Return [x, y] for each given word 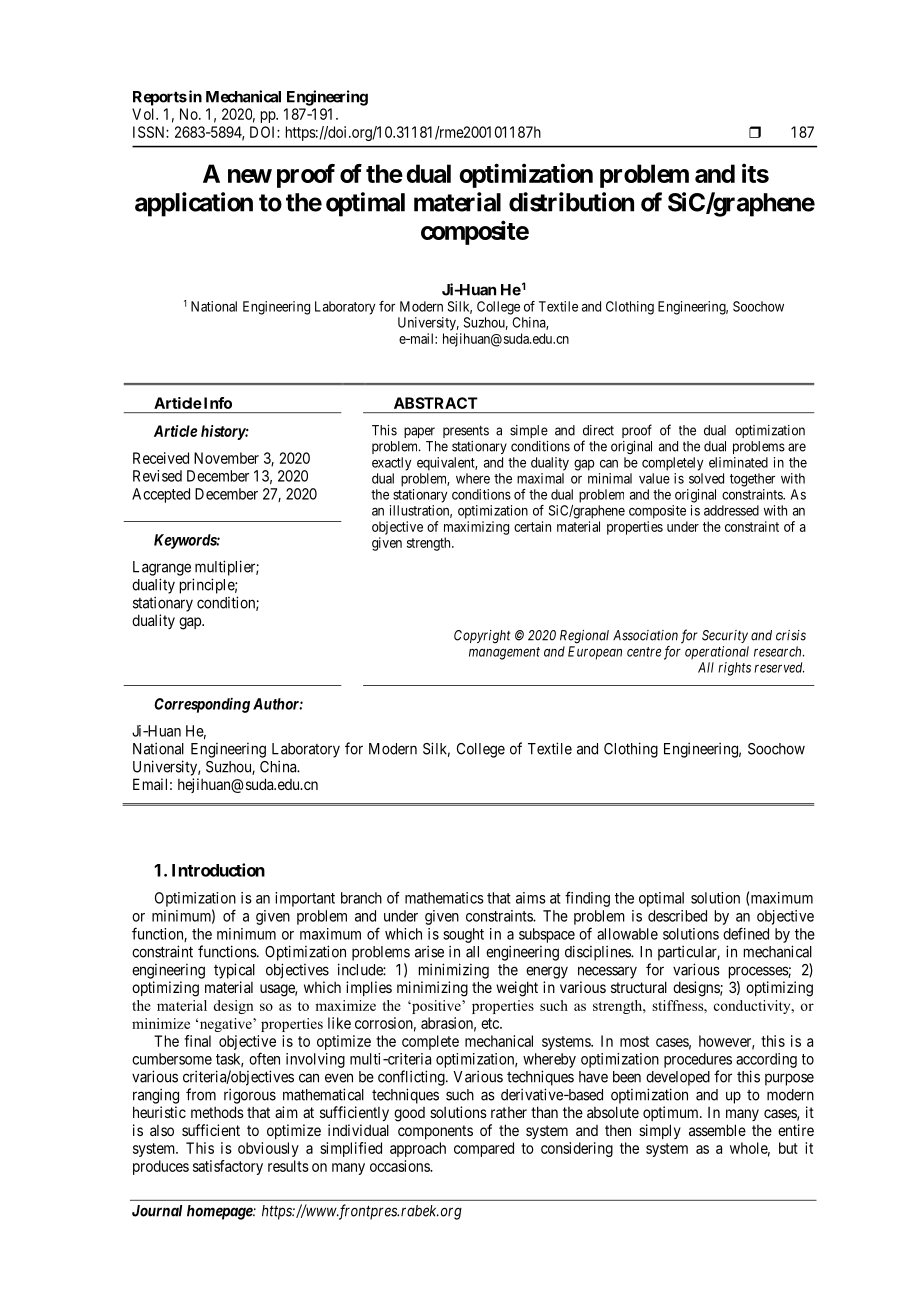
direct [598, 430]
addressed [731, 510]
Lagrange [162, 568]
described [677, 916]
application [194, 204]
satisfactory [228, 1167]
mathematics [444, 898]
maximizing [476, 528]
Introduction [218, 870]
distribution [571, 202]
